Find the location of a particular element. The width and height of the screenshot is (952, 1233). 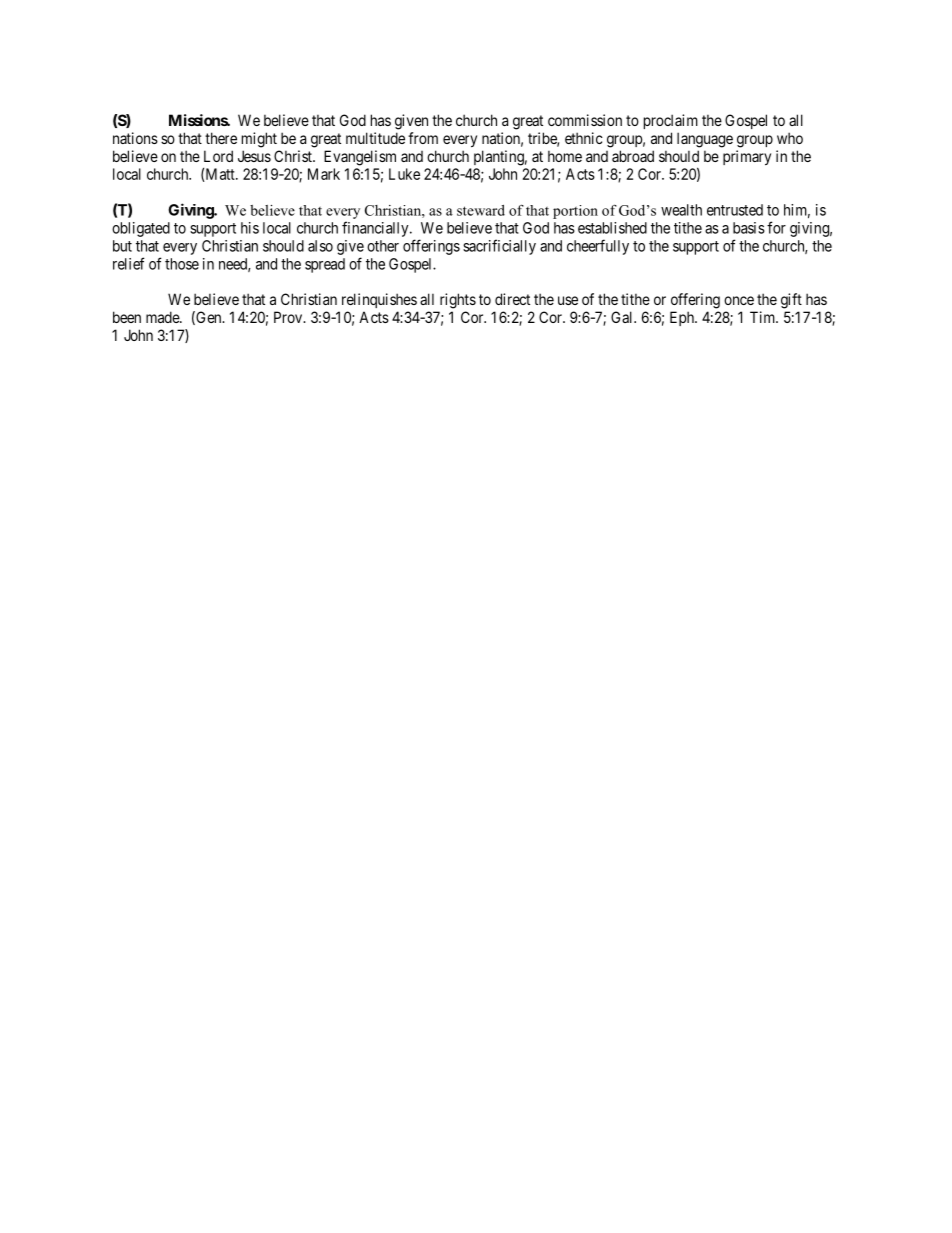

made is located at coordinates (163, 317).
